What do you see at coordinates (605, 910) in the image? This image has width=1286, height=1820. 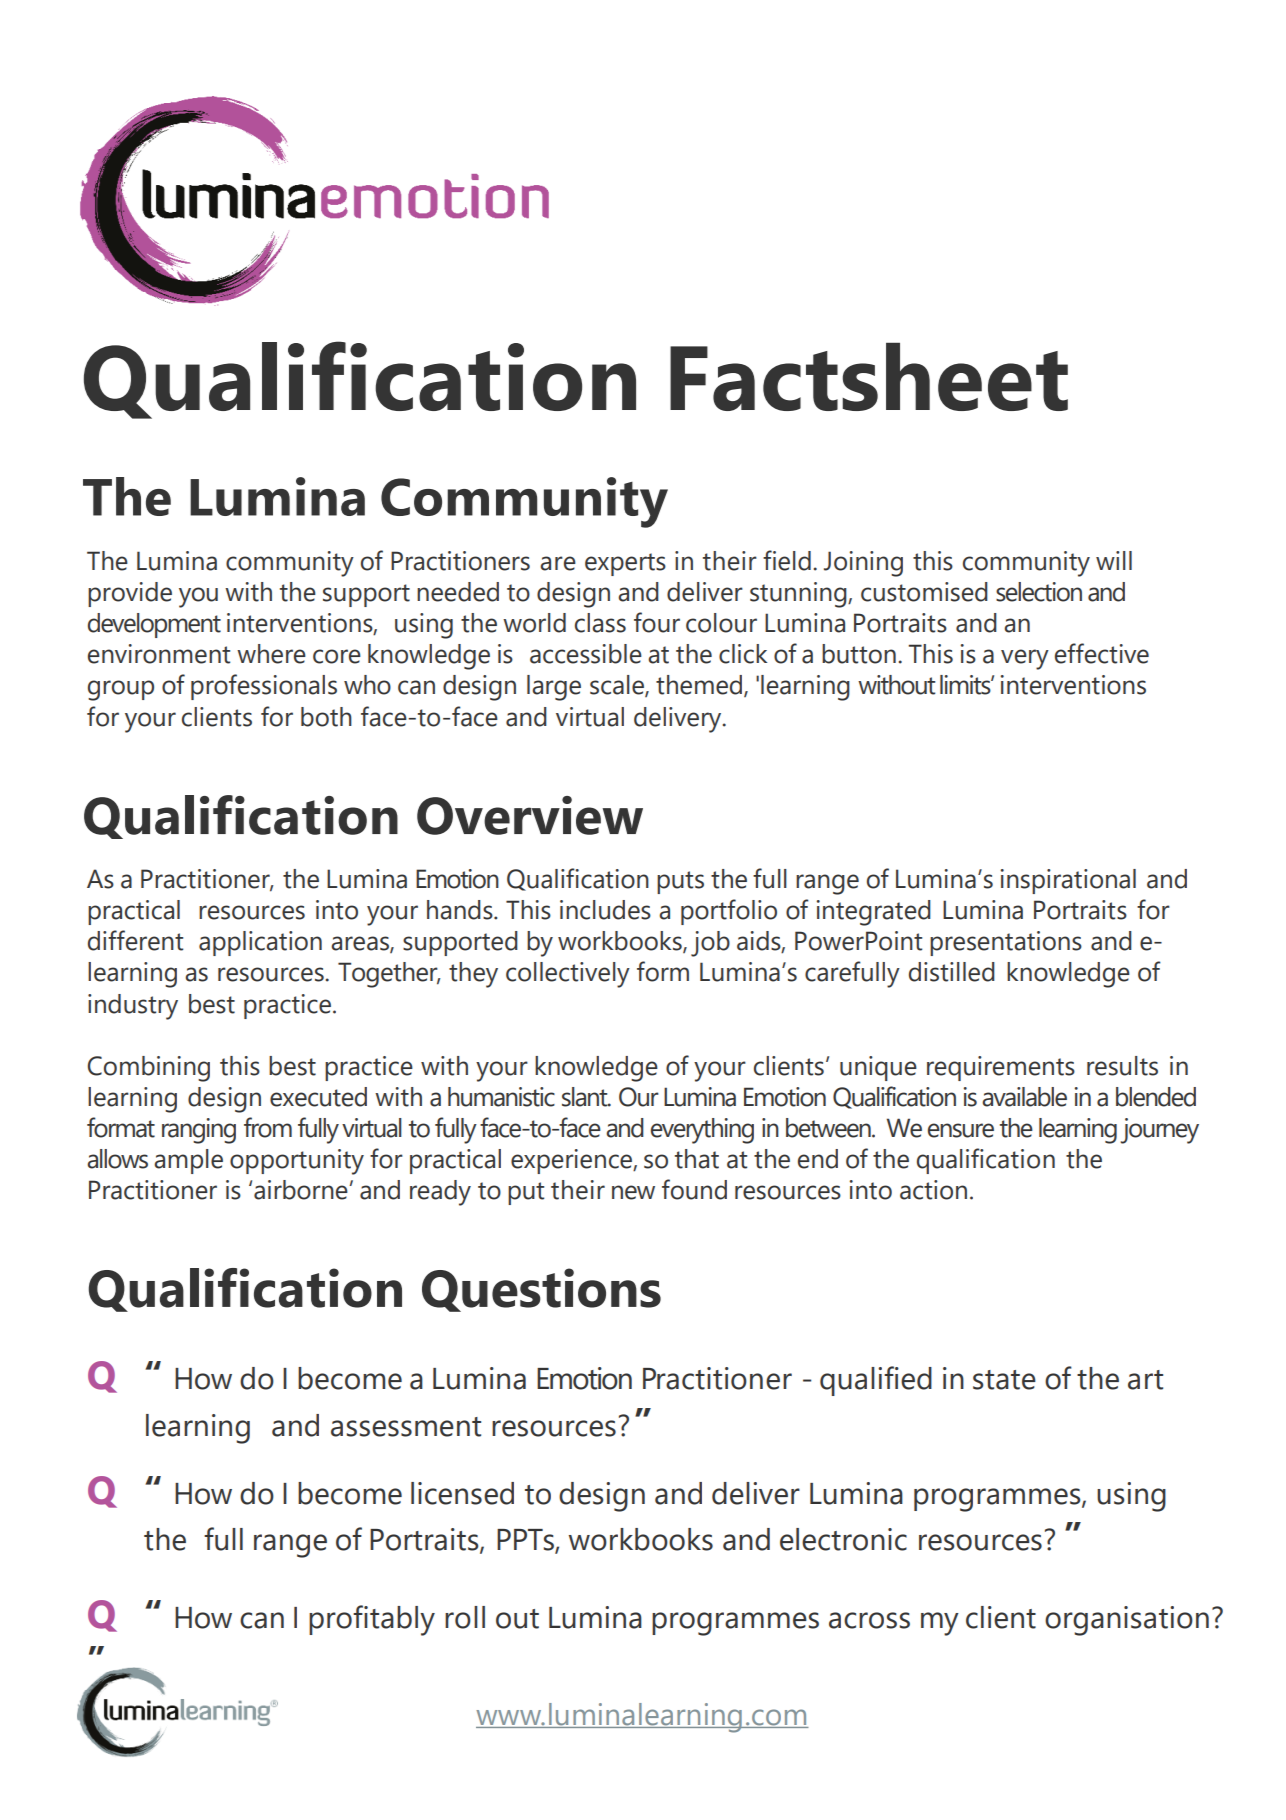 I see `includes` at bounding box center [605, 910].
